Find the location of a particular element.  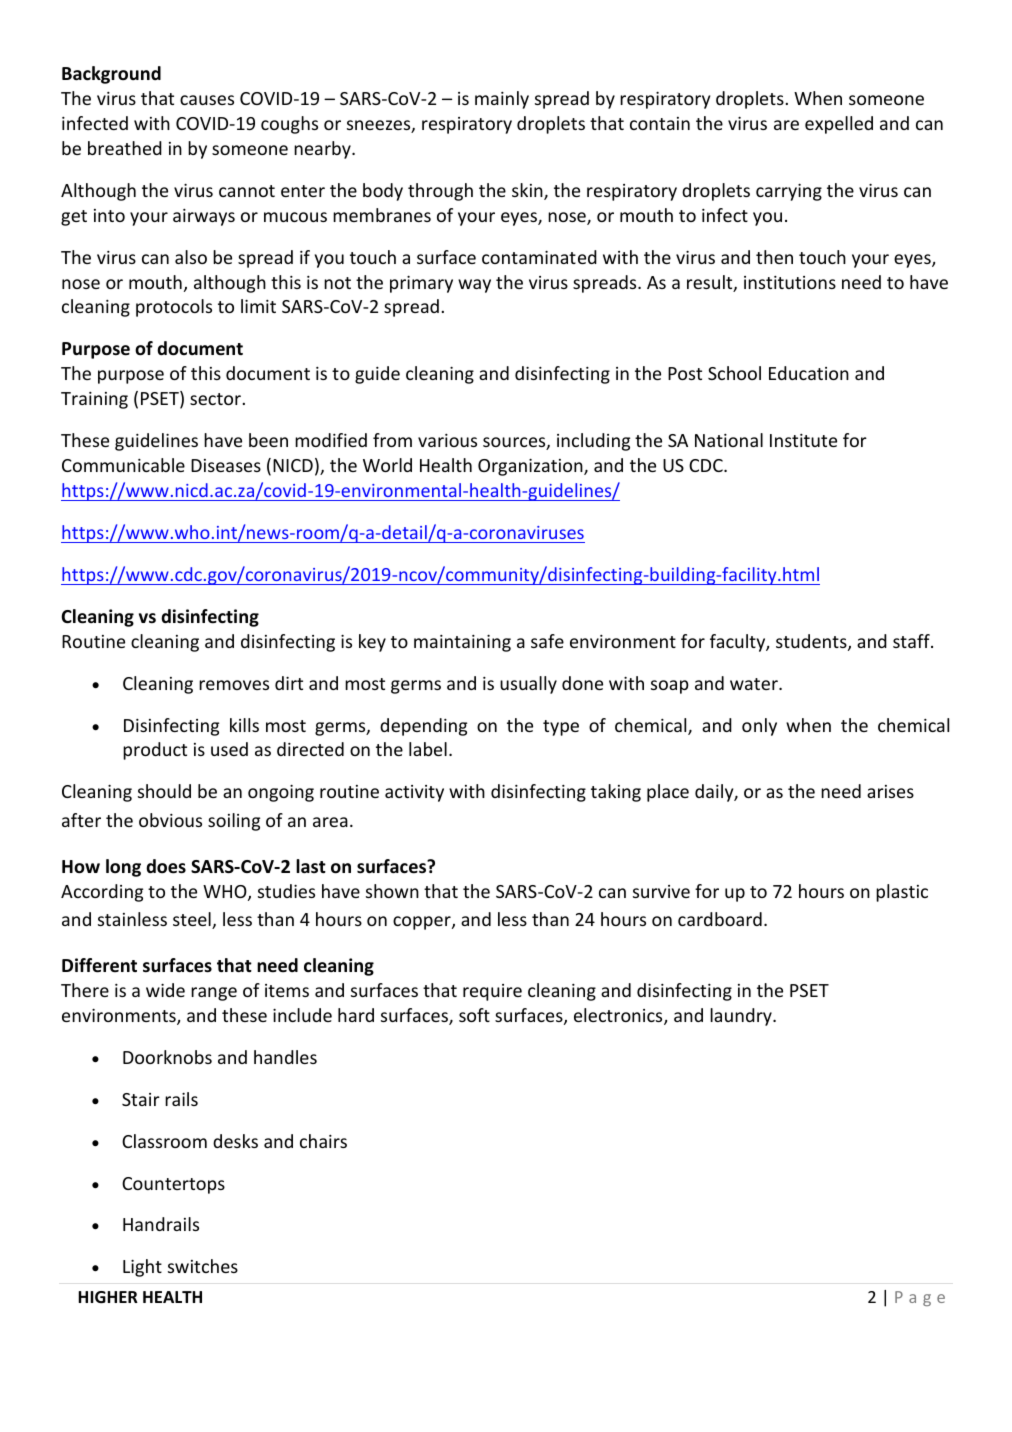

laundry is located at coordinates (742, 1017).
